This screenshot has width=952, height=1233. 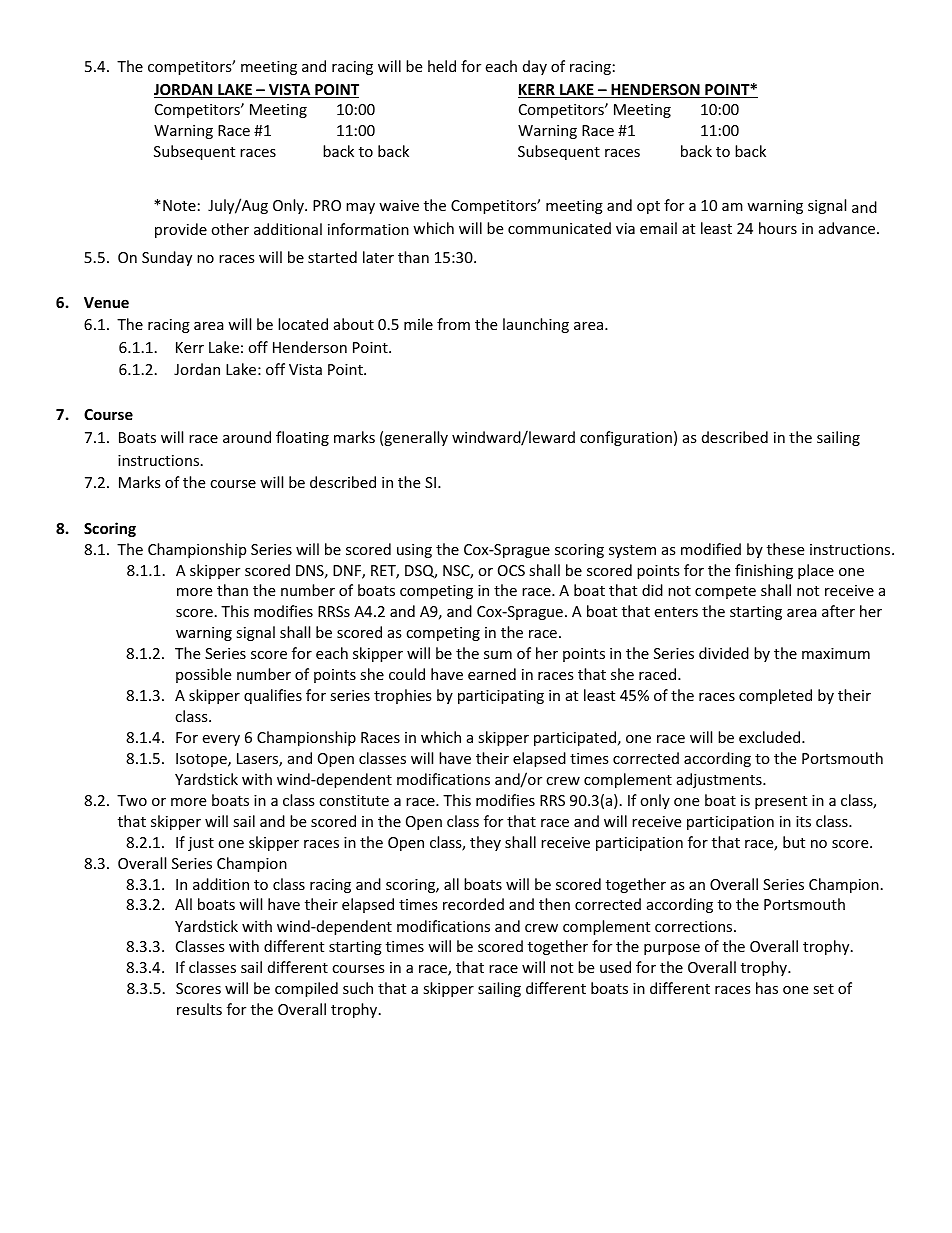 I want to click on completed, so click(x=775, y=696).
